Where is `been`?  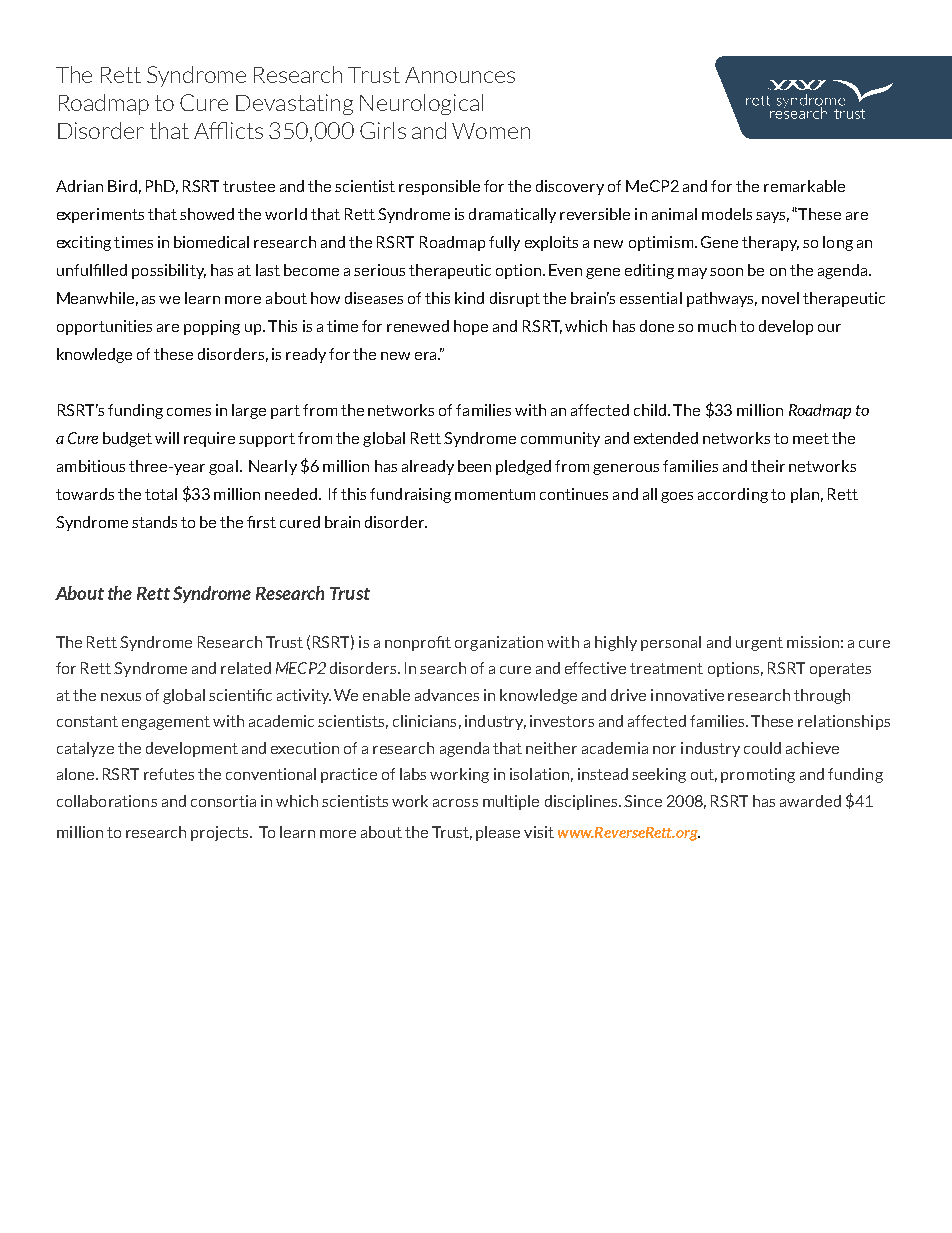
been is located at coordinates (474, 466).
